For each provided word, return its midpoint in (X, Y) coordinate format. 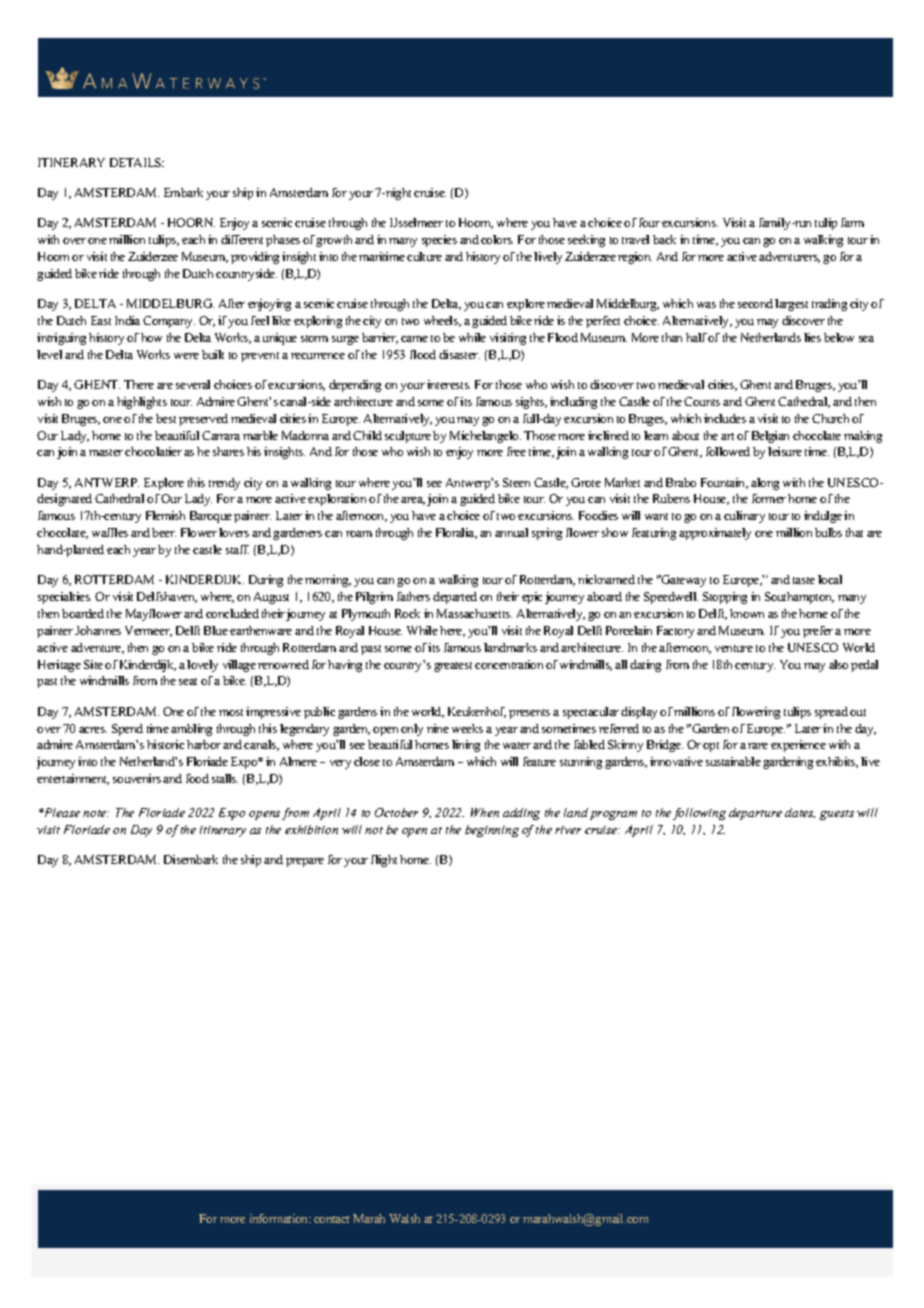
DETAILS (137, 162)
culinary (744, 517)
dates (800, 813)
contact (332, 1219)
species (439, 241)
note (96, 813)
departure (755, 814)
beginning (492, 831)
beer (164, 532)
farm (852, 222)
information (280, 1218)
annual (511, 532)
